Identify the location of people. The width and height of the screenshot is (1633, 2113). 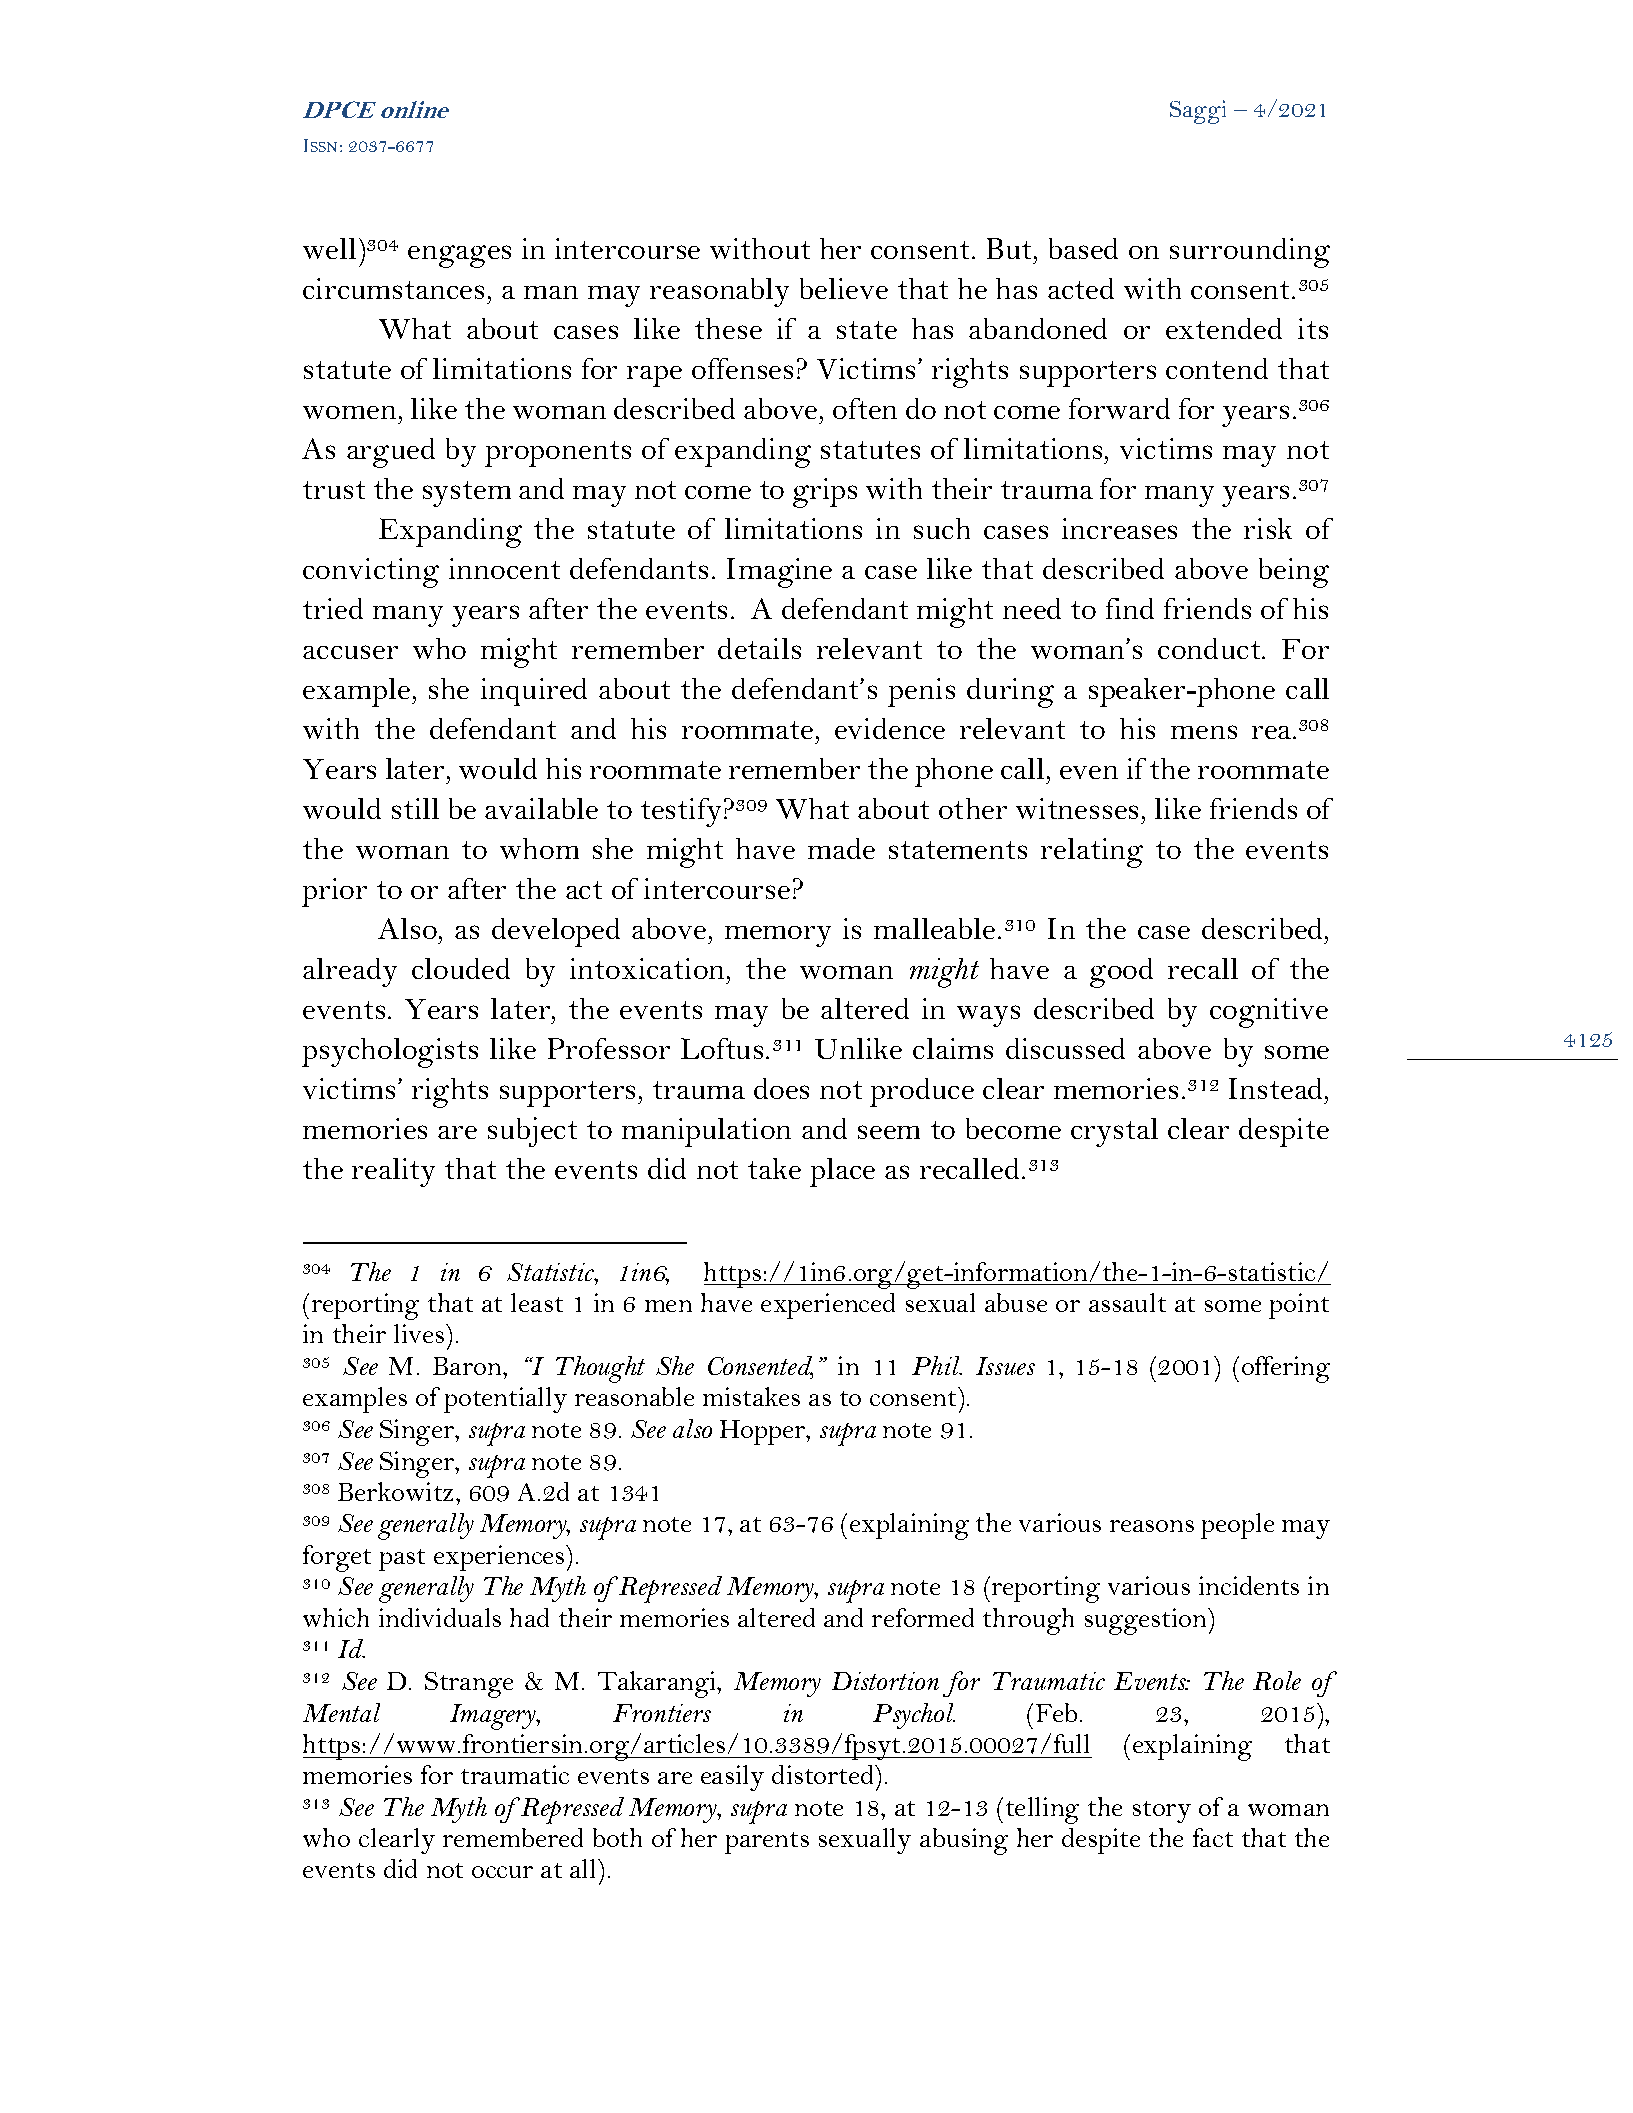
(1237, 1526).
